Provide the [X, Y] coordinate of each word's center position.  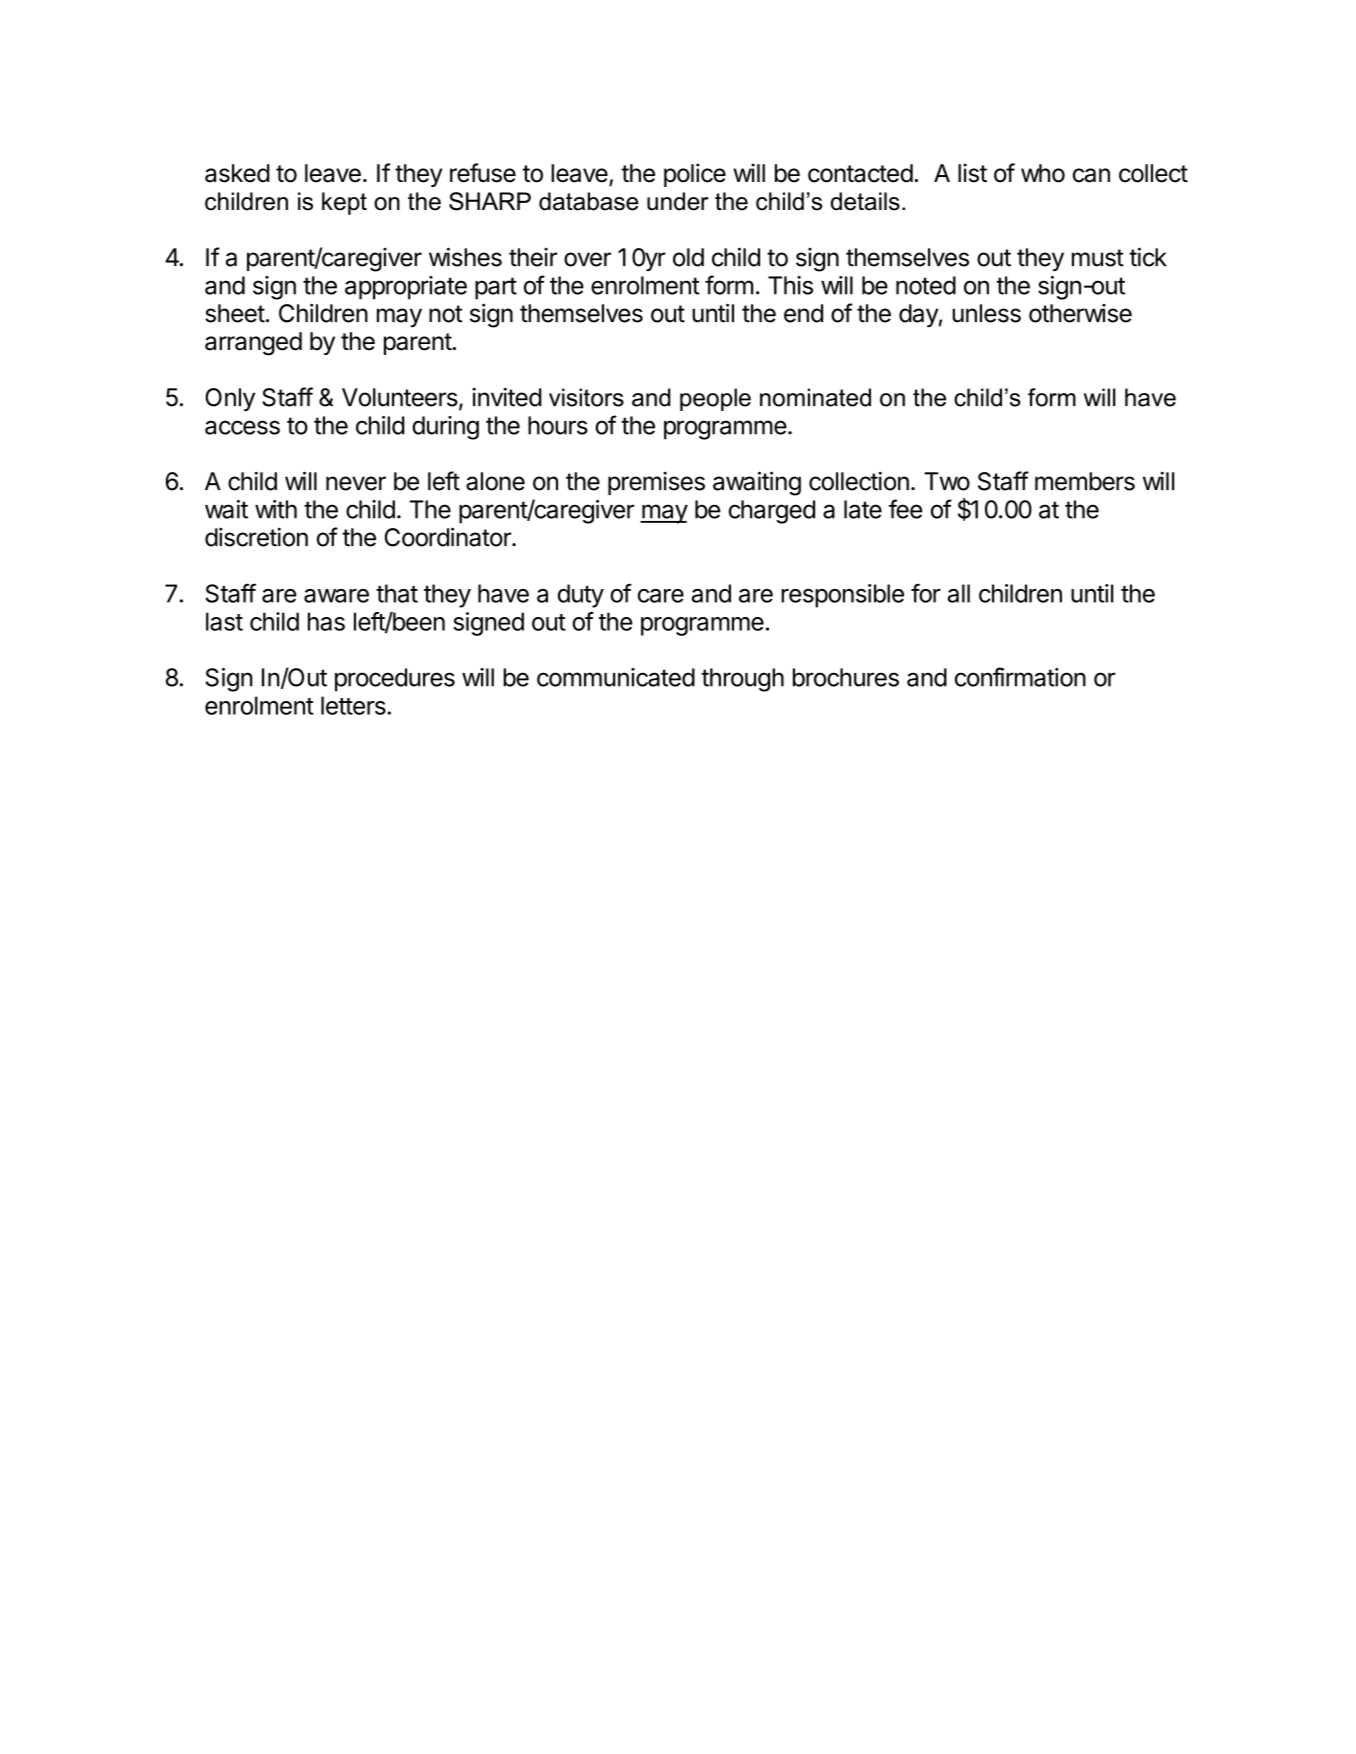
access [242, 427]
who [1043, 173]
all [959, 593]
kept [344, 203]
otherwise [1080, 313]
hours [558, 425]
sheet [235, 313]
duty [581, 596]
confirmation [1020, 677]
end [803, 313]
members [1085, 481]
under [678, 201]
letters [354, 705]
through [742, 680]
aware [336, 596]
